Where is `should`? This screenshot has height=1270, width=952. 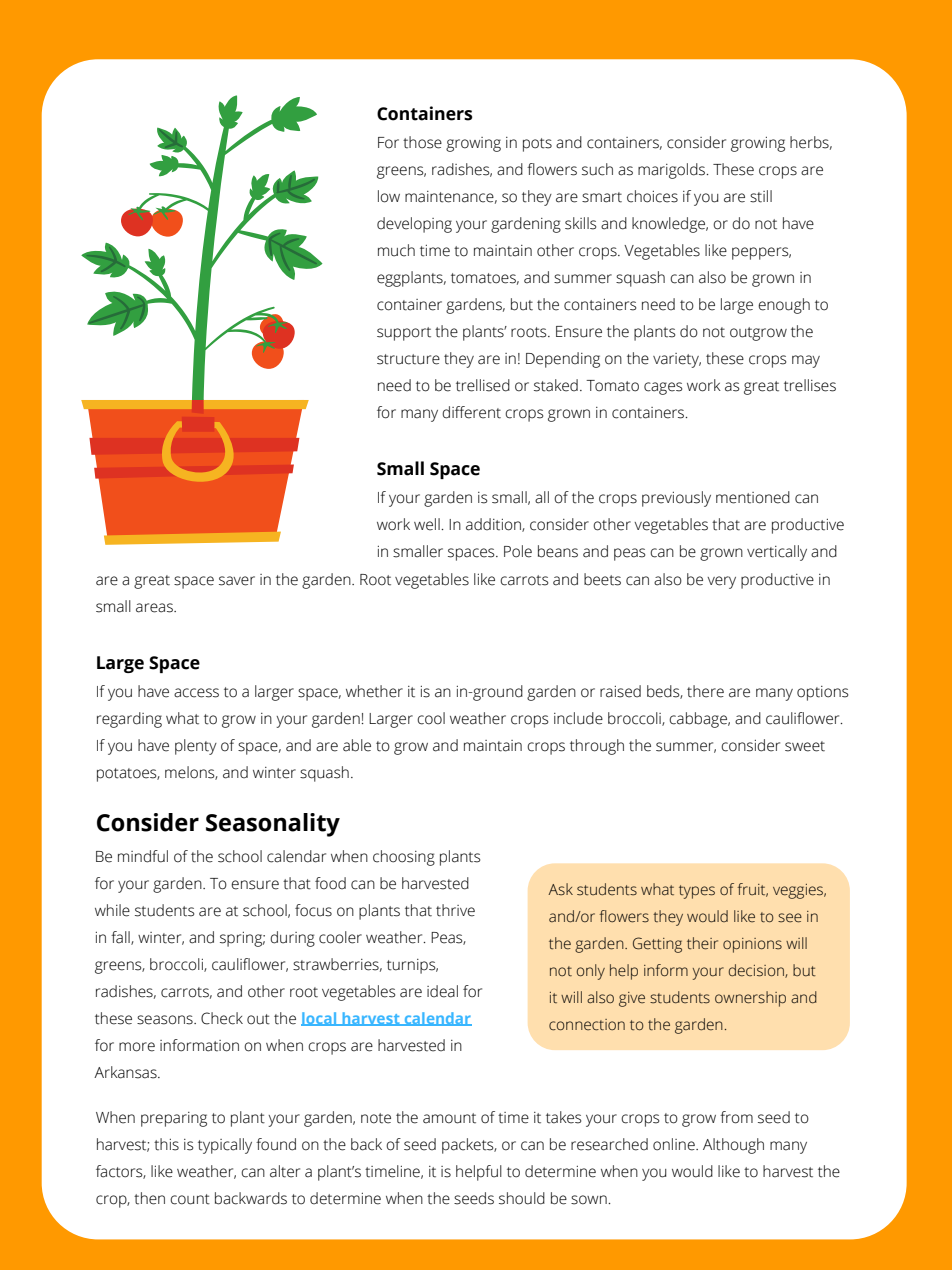 should is located at coordinates (522, 1198).
